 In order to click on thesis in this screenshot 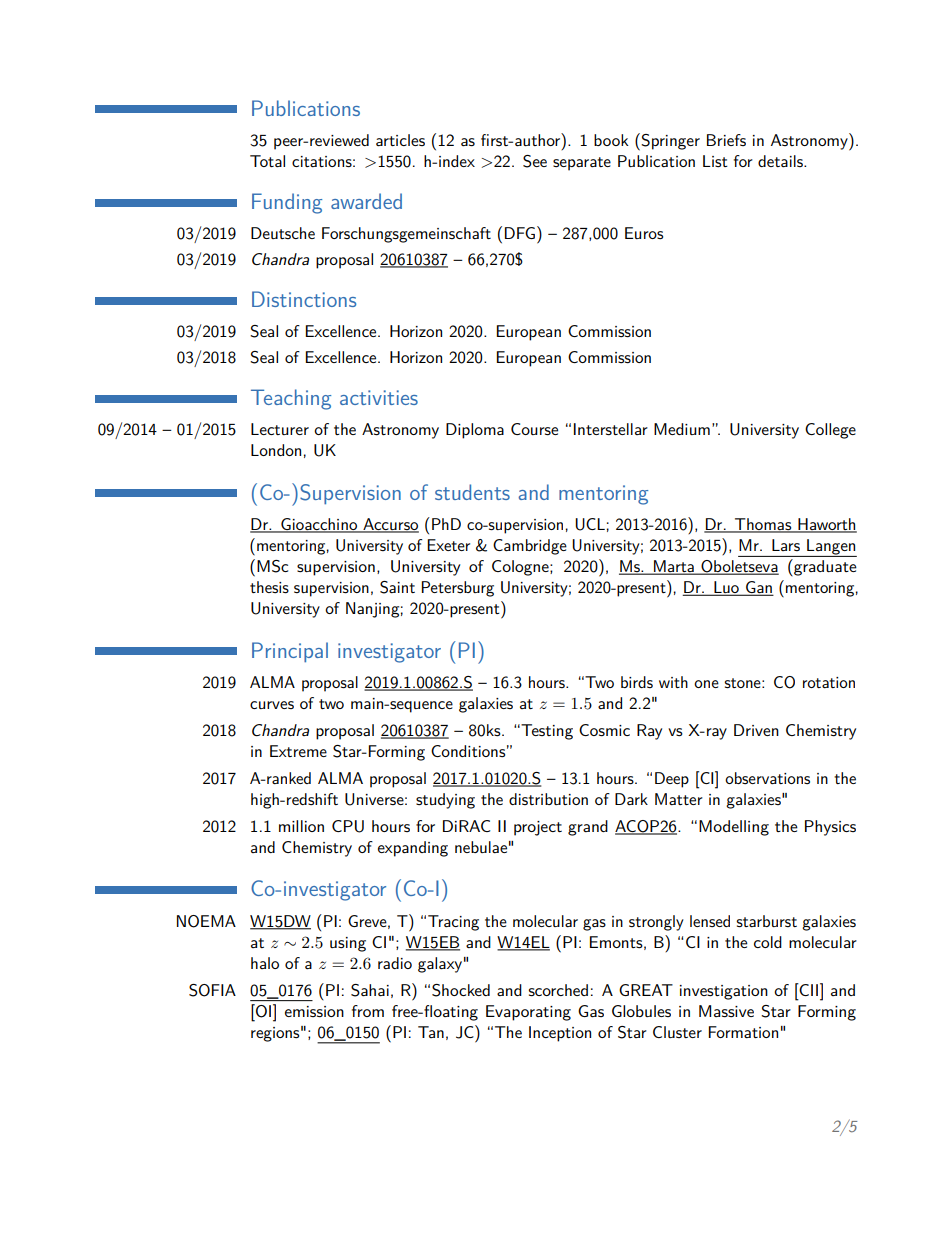, I will do `click(269, 587)`.
